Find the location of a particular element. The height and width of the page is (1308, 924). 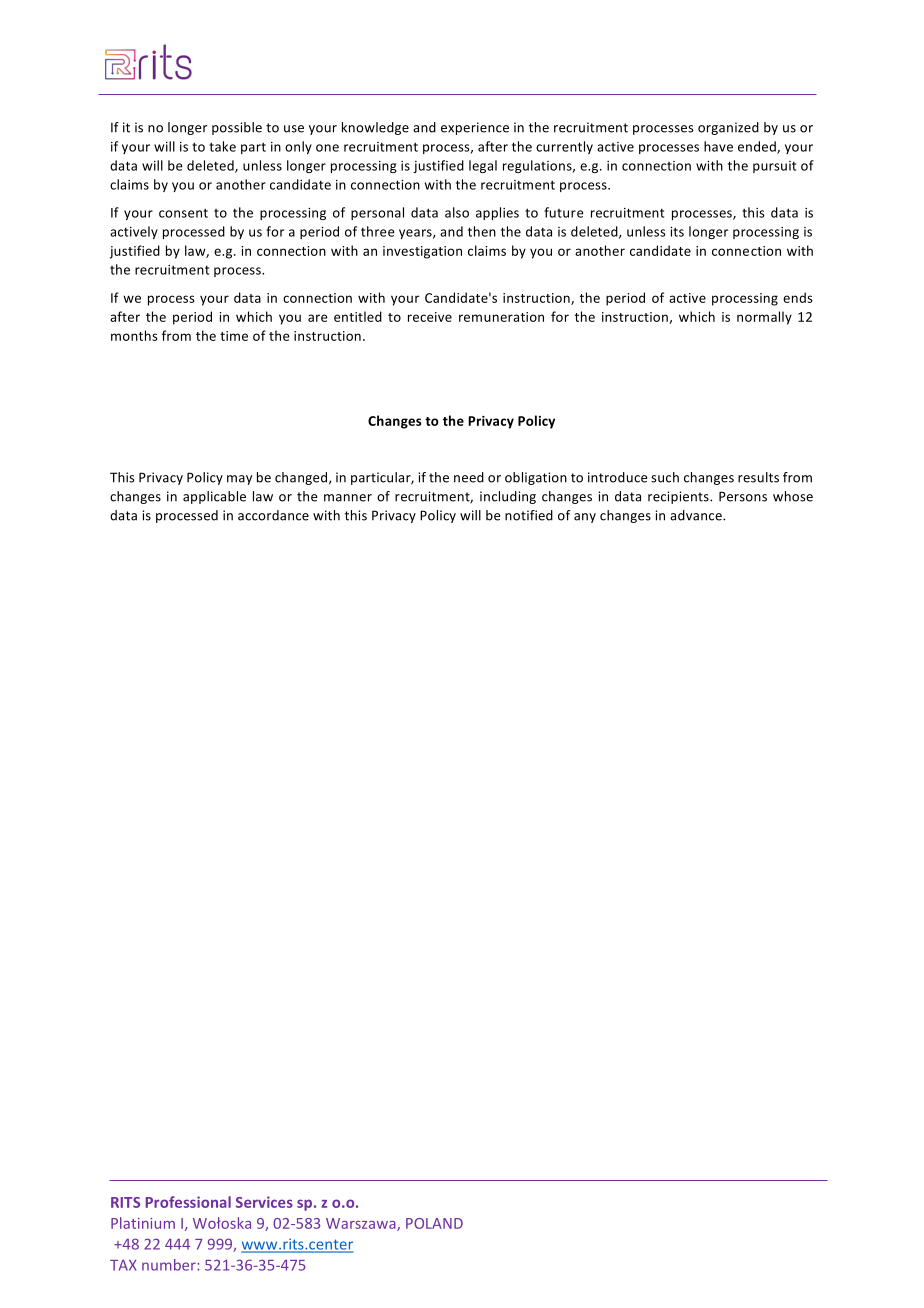

Professional is located at coordinates (188, 1202).
